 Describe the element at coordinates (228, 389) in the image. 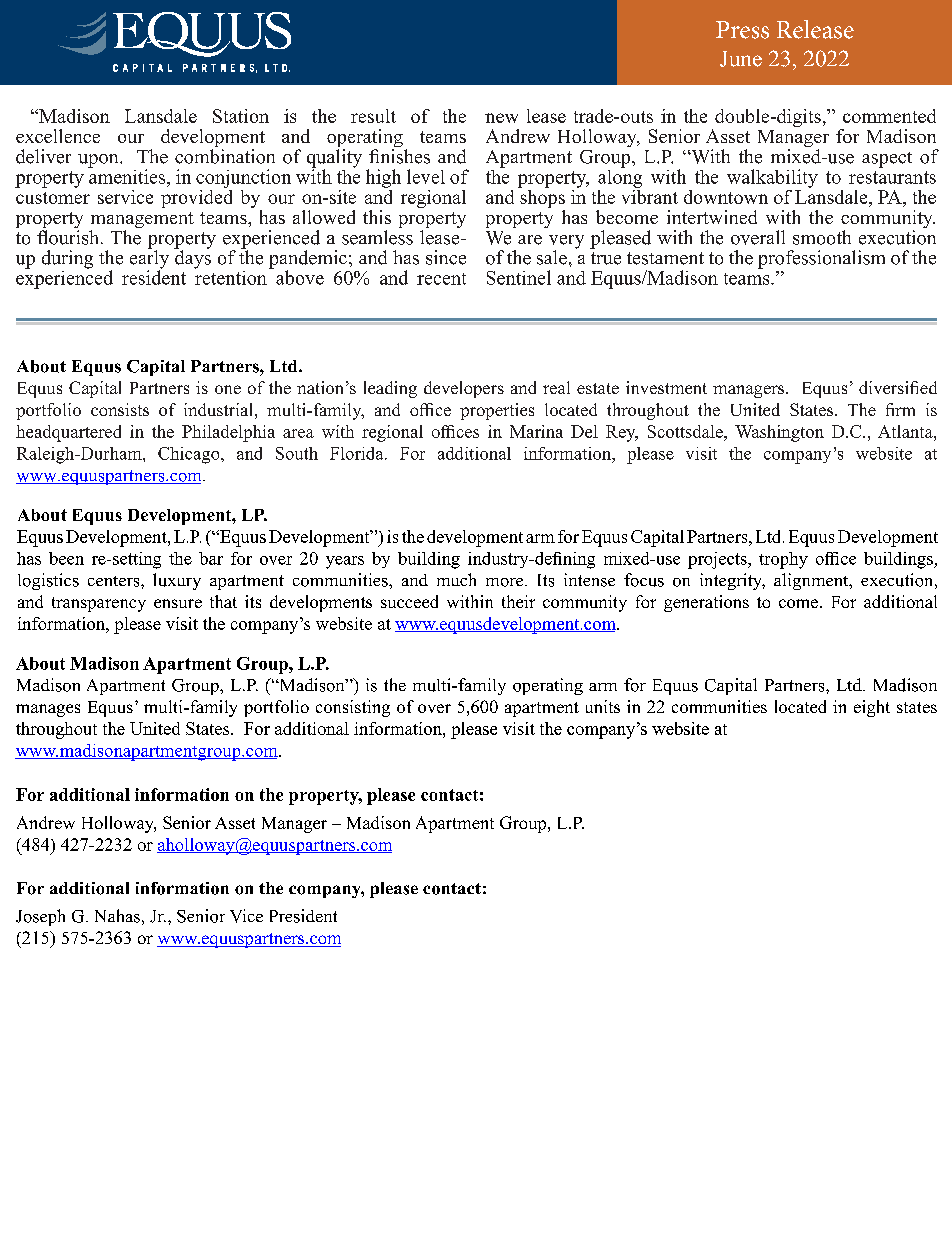

I see `one` at that location.
